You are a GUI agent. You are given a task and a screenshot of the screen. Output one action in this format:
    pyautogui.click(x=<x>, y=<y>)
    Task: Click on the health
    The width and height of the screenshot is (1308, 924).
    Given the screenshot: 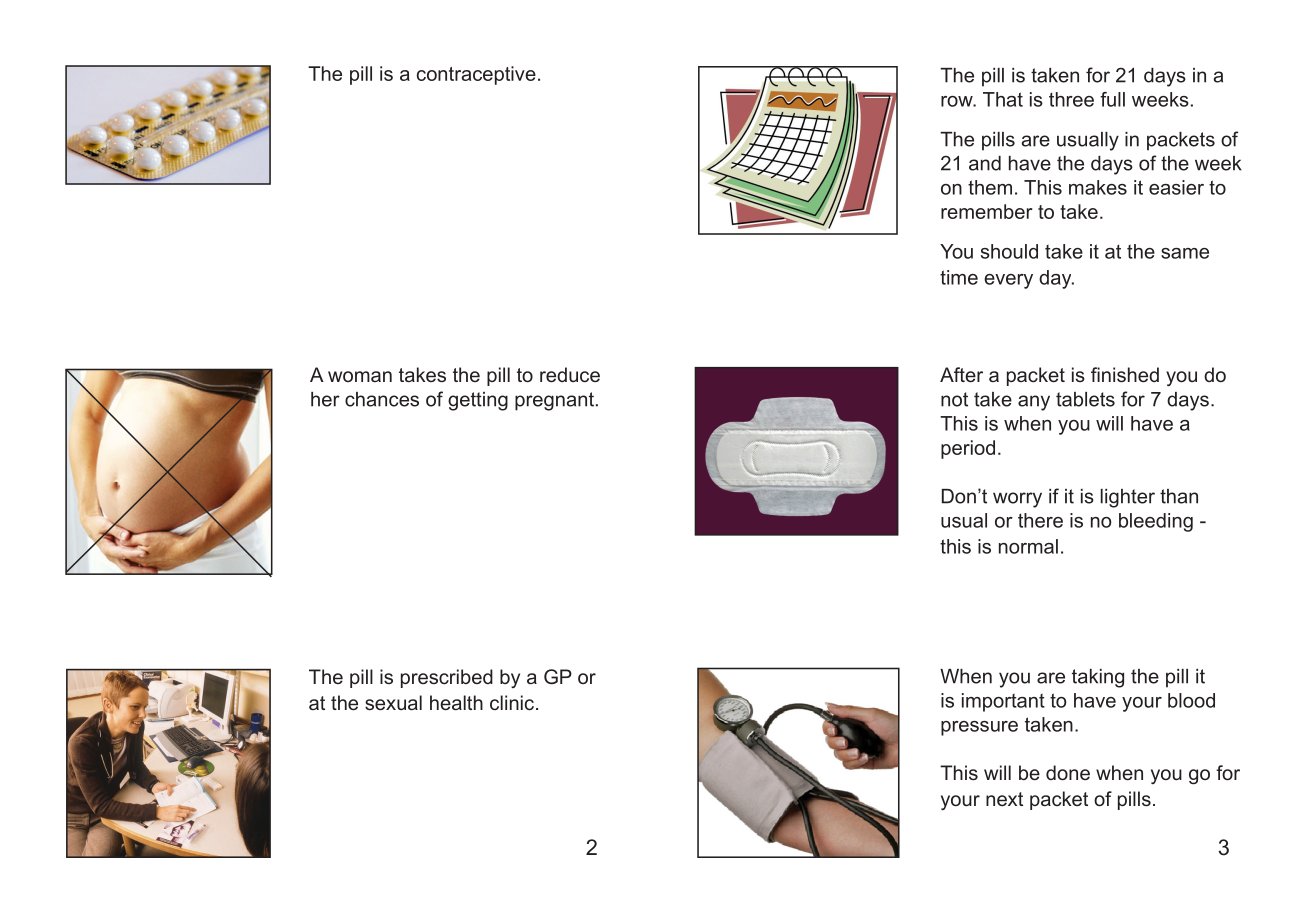 What is the action you would take?
    pyautogui.click(x=456, y=702)
